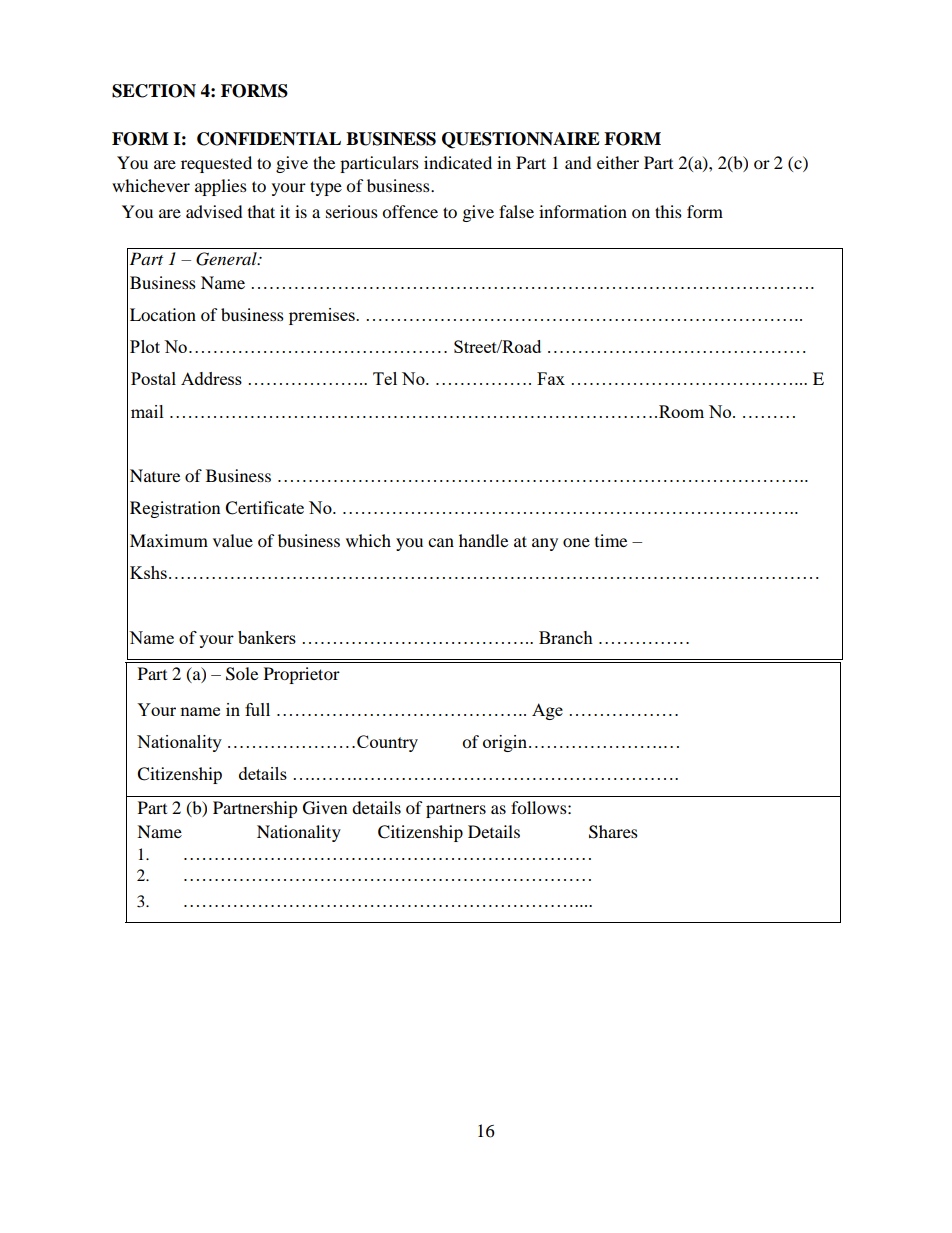  What do you see at coordinates (618, 162) in the screenshot?
I see `either` at bounding box center [618, 162].
